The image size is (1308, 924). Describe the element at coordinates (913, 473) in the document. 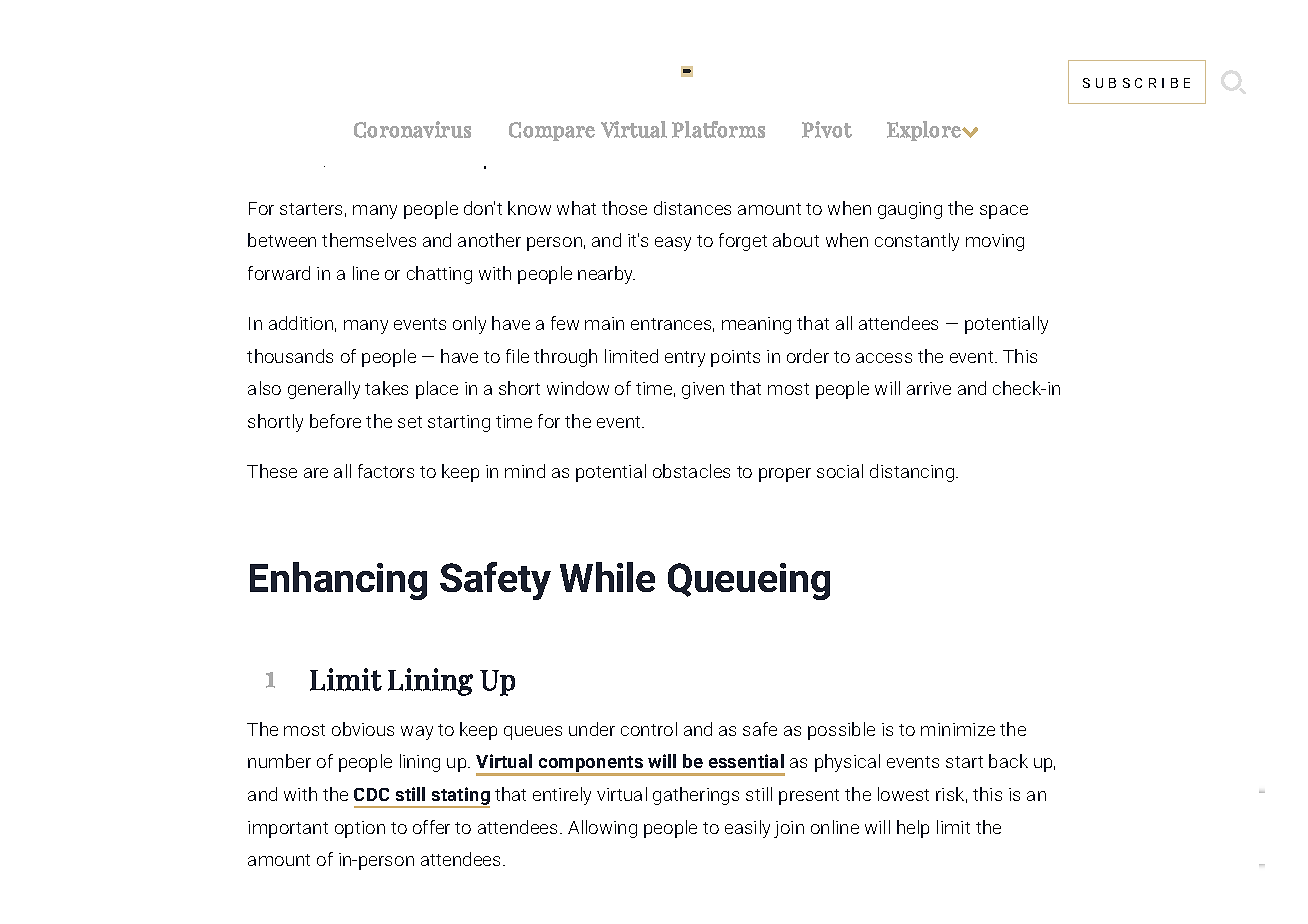

I see `distancing` at that location.
